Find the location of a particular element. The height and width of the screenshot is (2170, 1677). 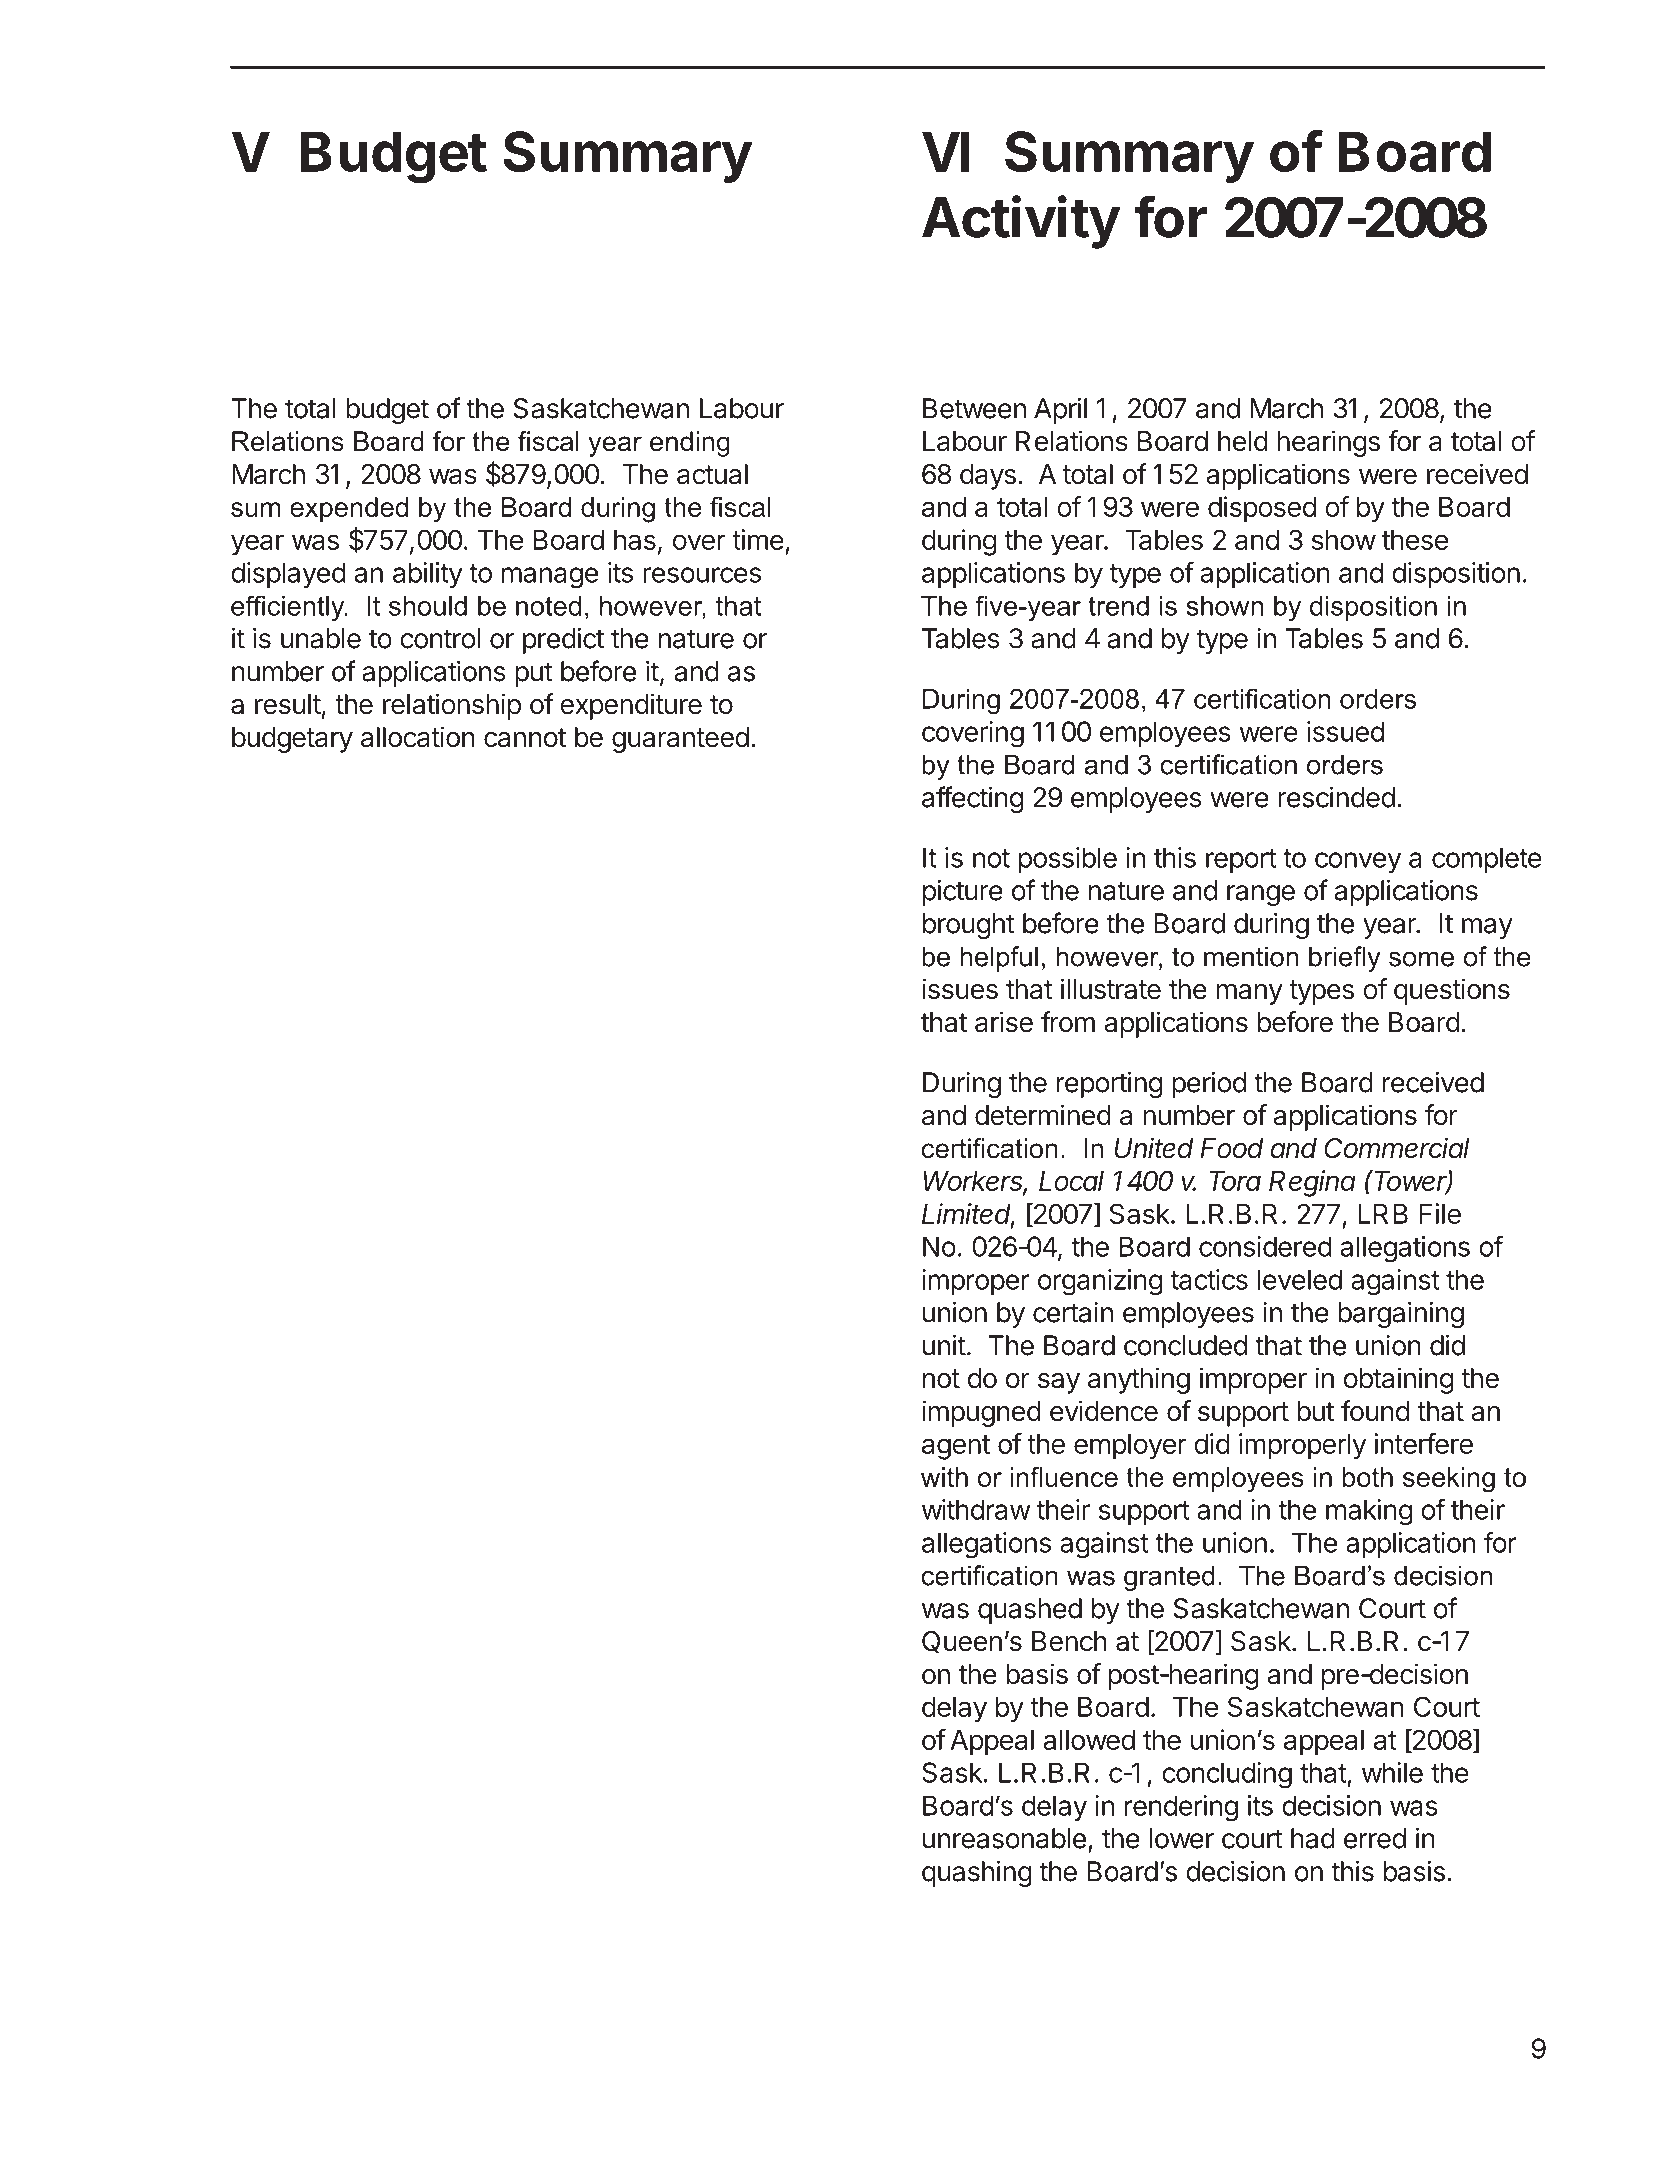

time is located at coordinates (758, 539).
